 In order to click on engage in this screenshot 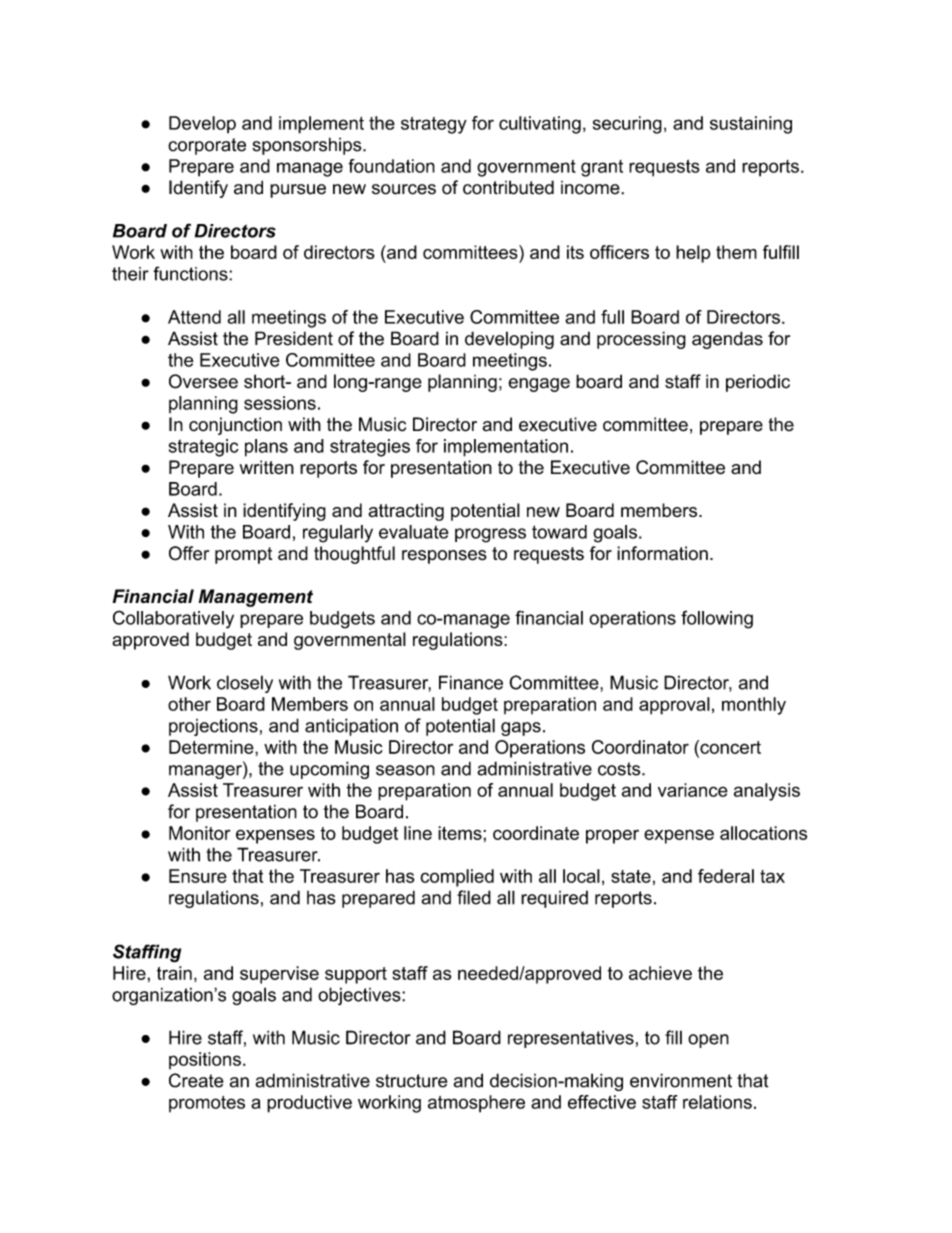, I will do `click(539, 385)`.
